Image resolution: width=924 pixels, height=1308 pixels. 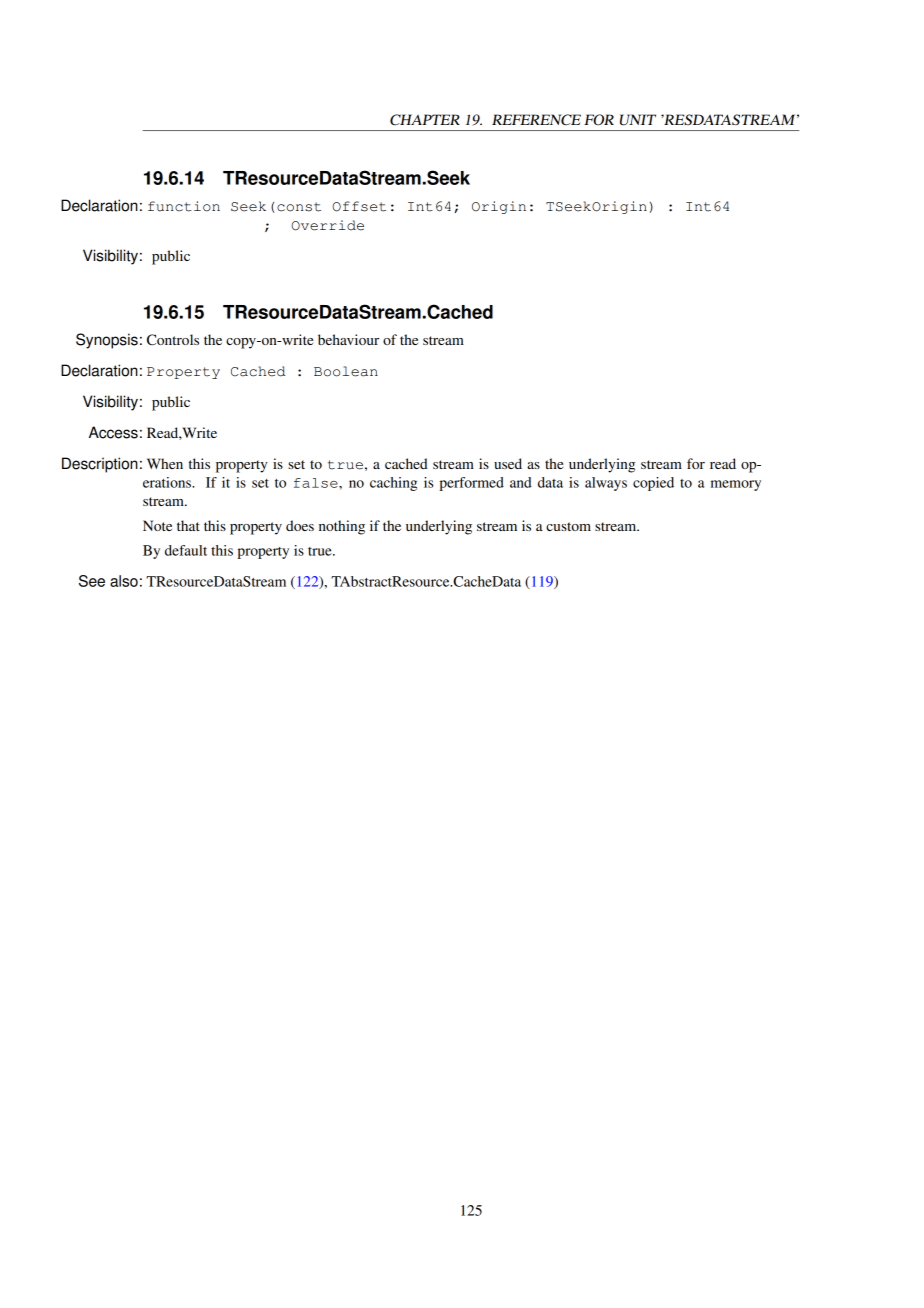 What do you see at coordinates (425, 120) in the image?
I see `CHAPTER` at bounding box center [425, 120].
